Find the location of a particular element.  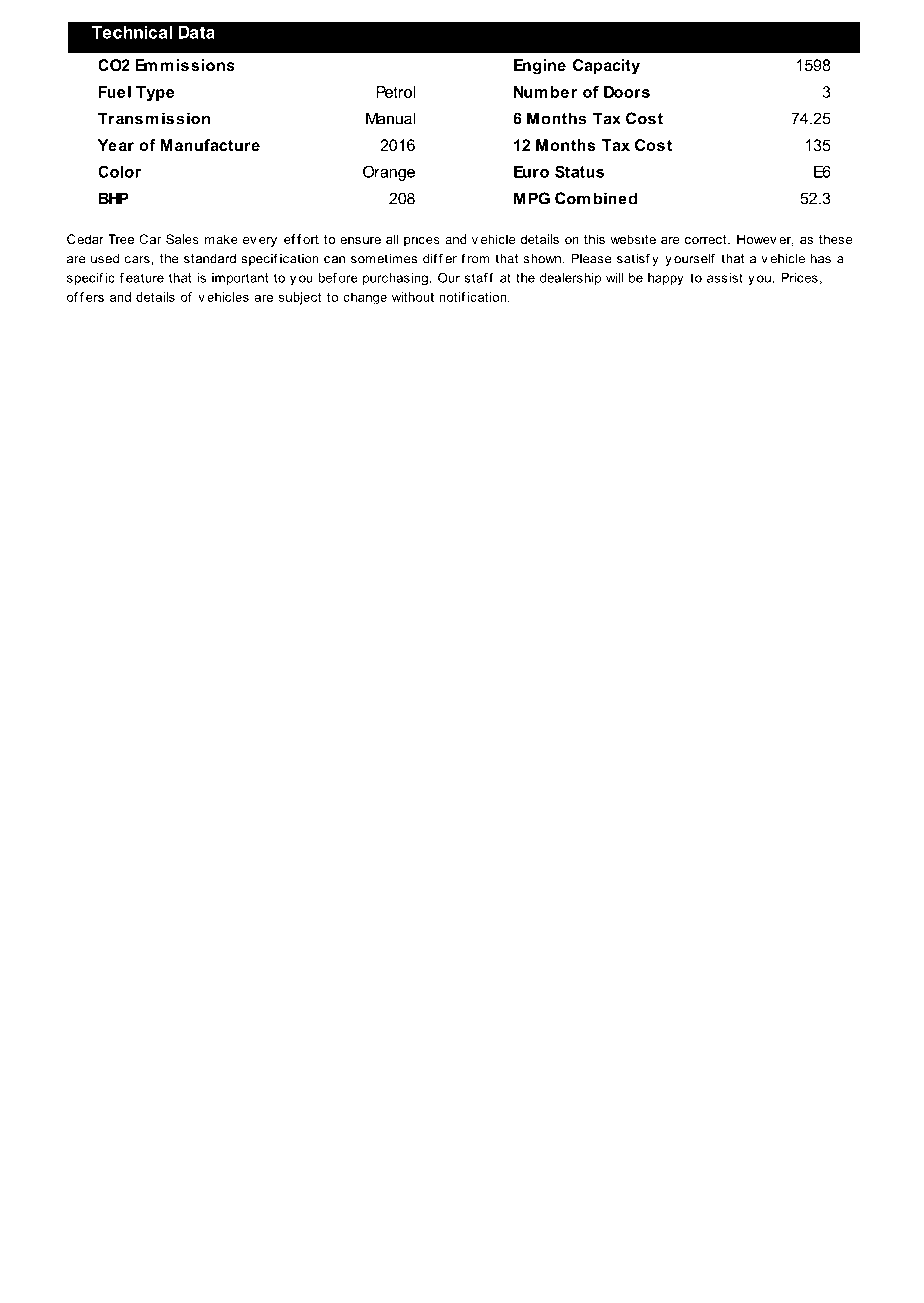

Status is located at coordinates (579, 171).
